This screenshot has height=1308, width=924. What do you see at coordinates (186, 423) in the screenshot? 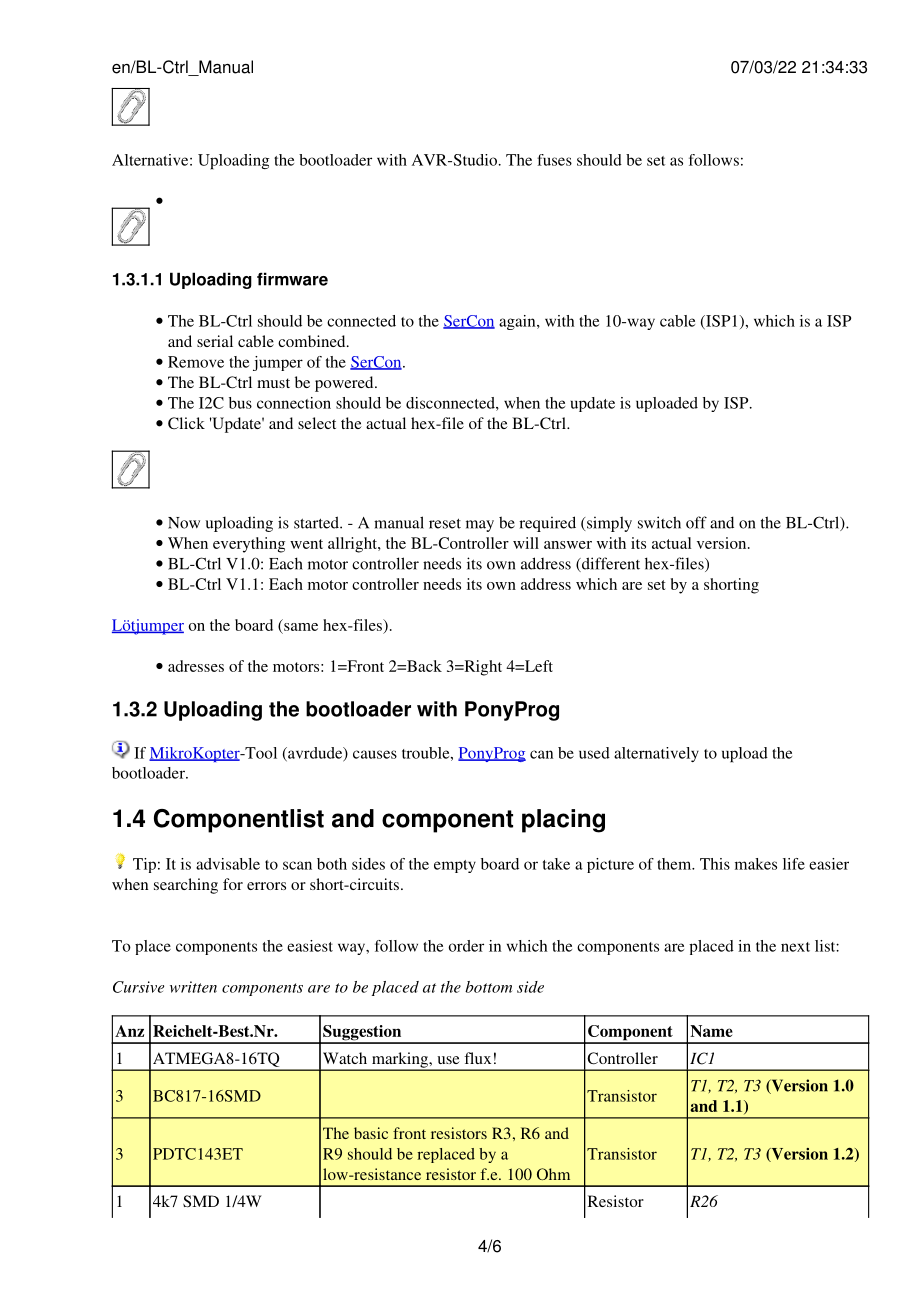
I see `Click` at bounding box center [186, 423].
